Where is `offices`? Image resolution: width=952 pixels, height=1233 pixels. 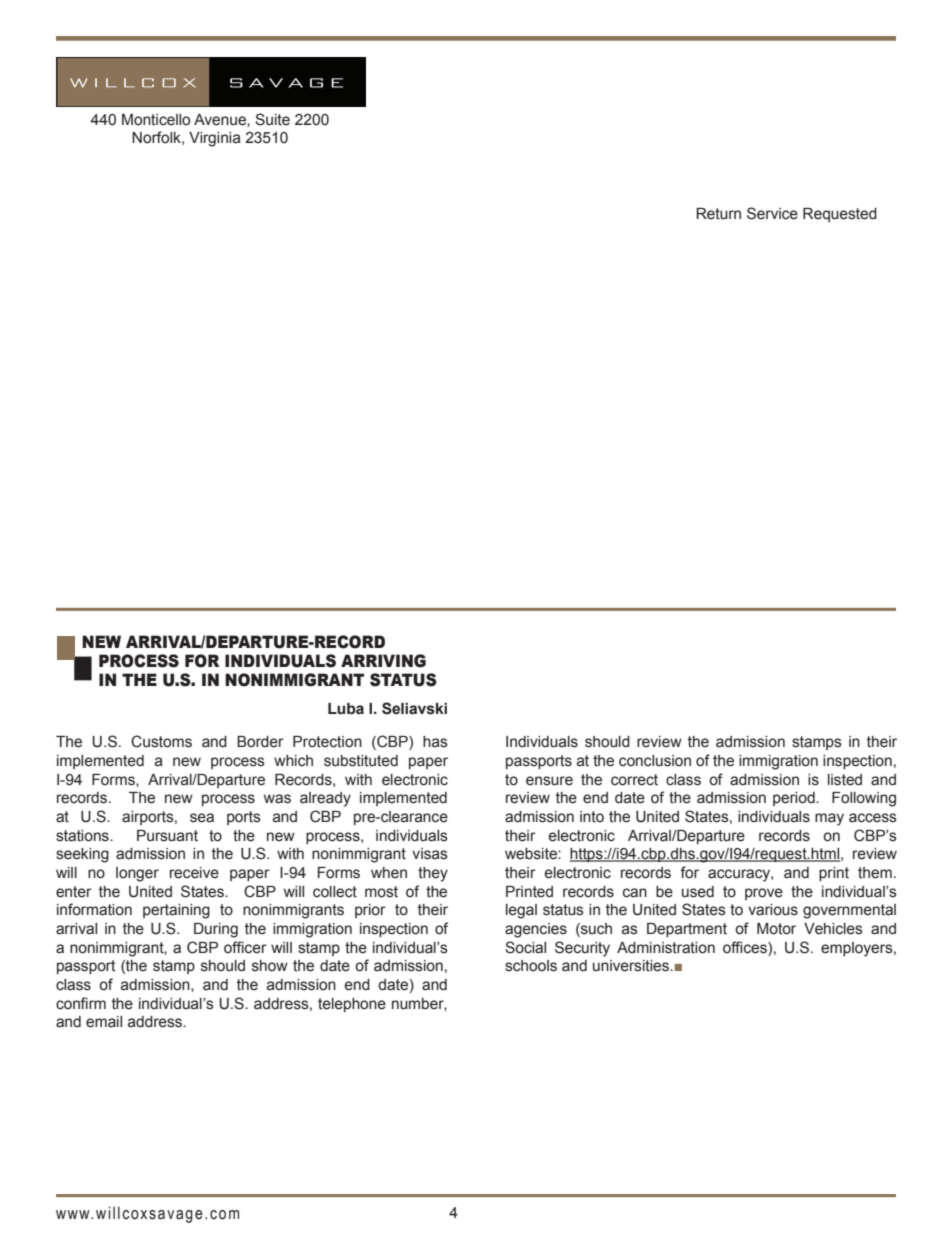 offices is located at coordinates (746, 947).
